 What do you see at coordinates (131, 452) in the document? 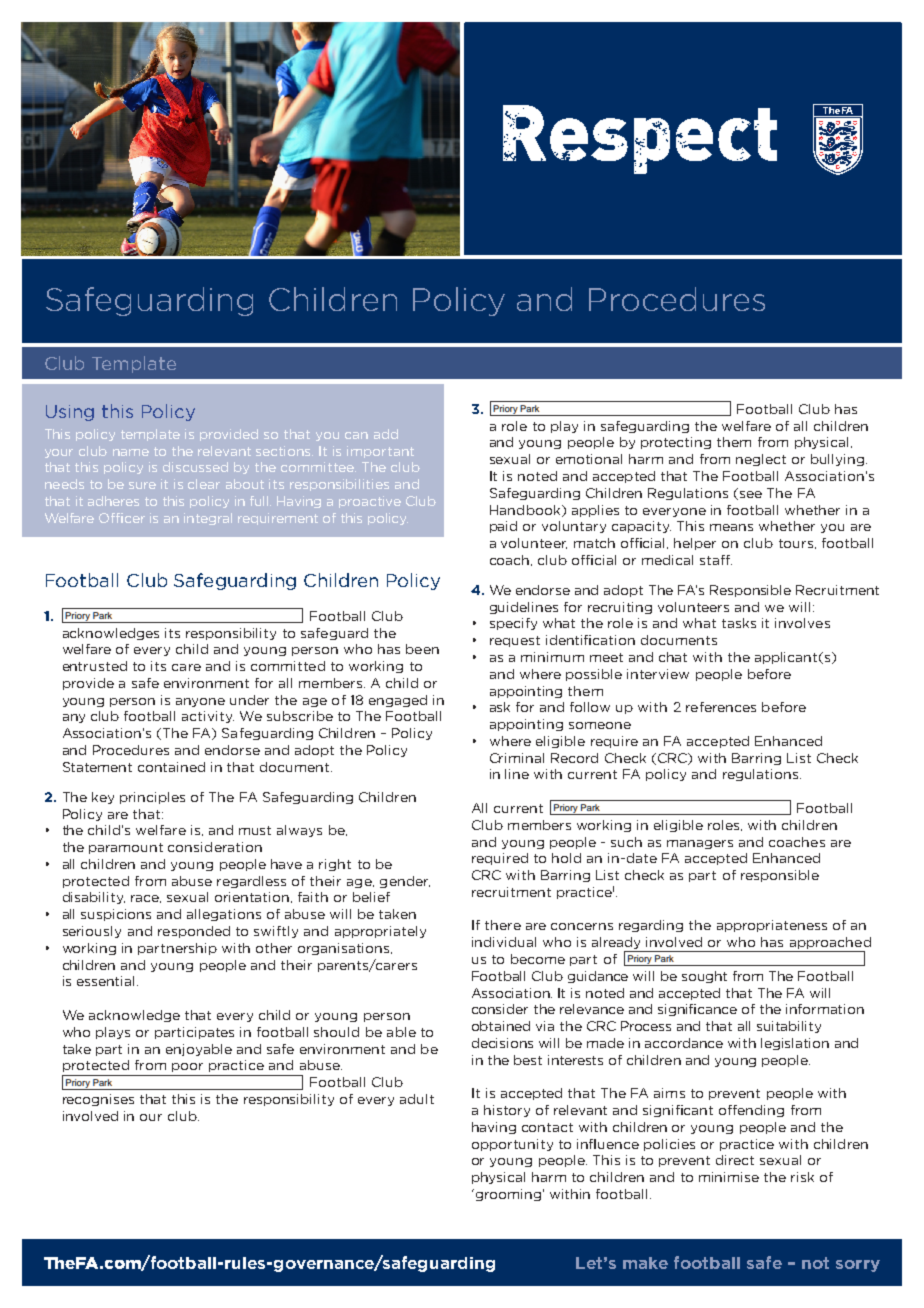
I see `name` at bounding box center [131, 452].
